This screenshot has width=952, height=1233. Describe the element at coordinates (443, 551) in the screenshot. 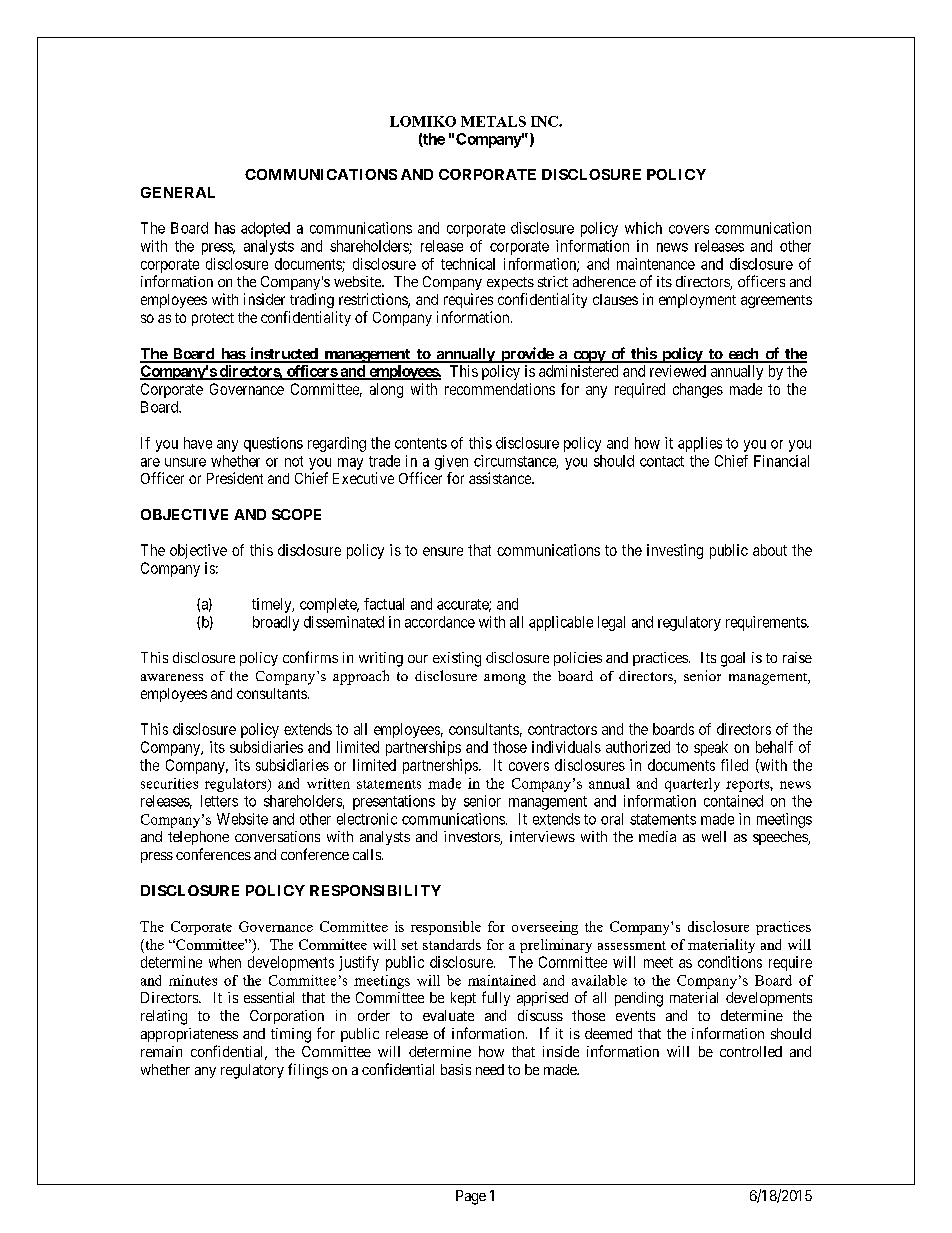

I see `ensure` at that location.
